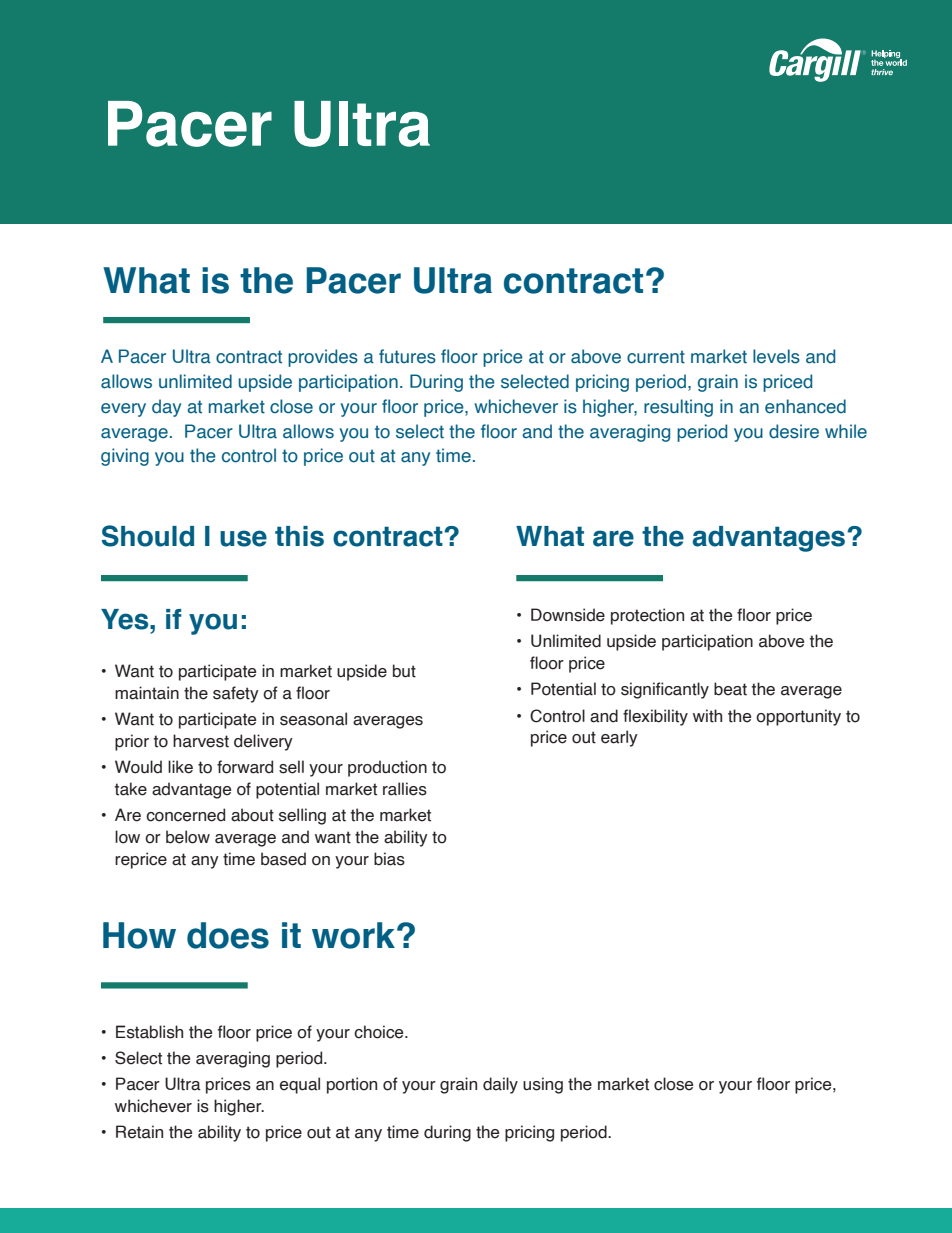  What do you see at coordinates (180, 767) in the image?
I see `like` at bounding box center [180, 767].
